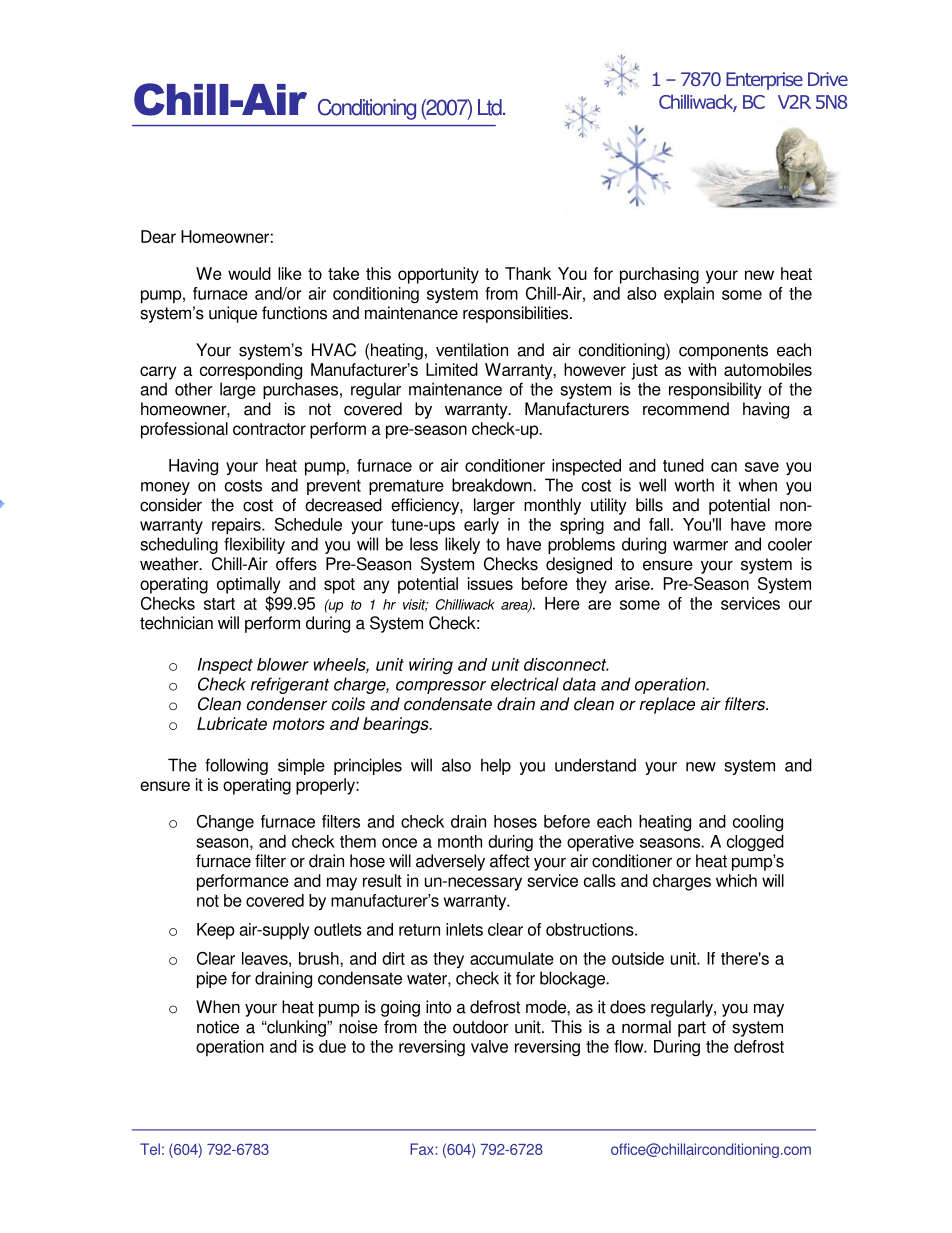  I want to click on issues, so click(490, 583).
